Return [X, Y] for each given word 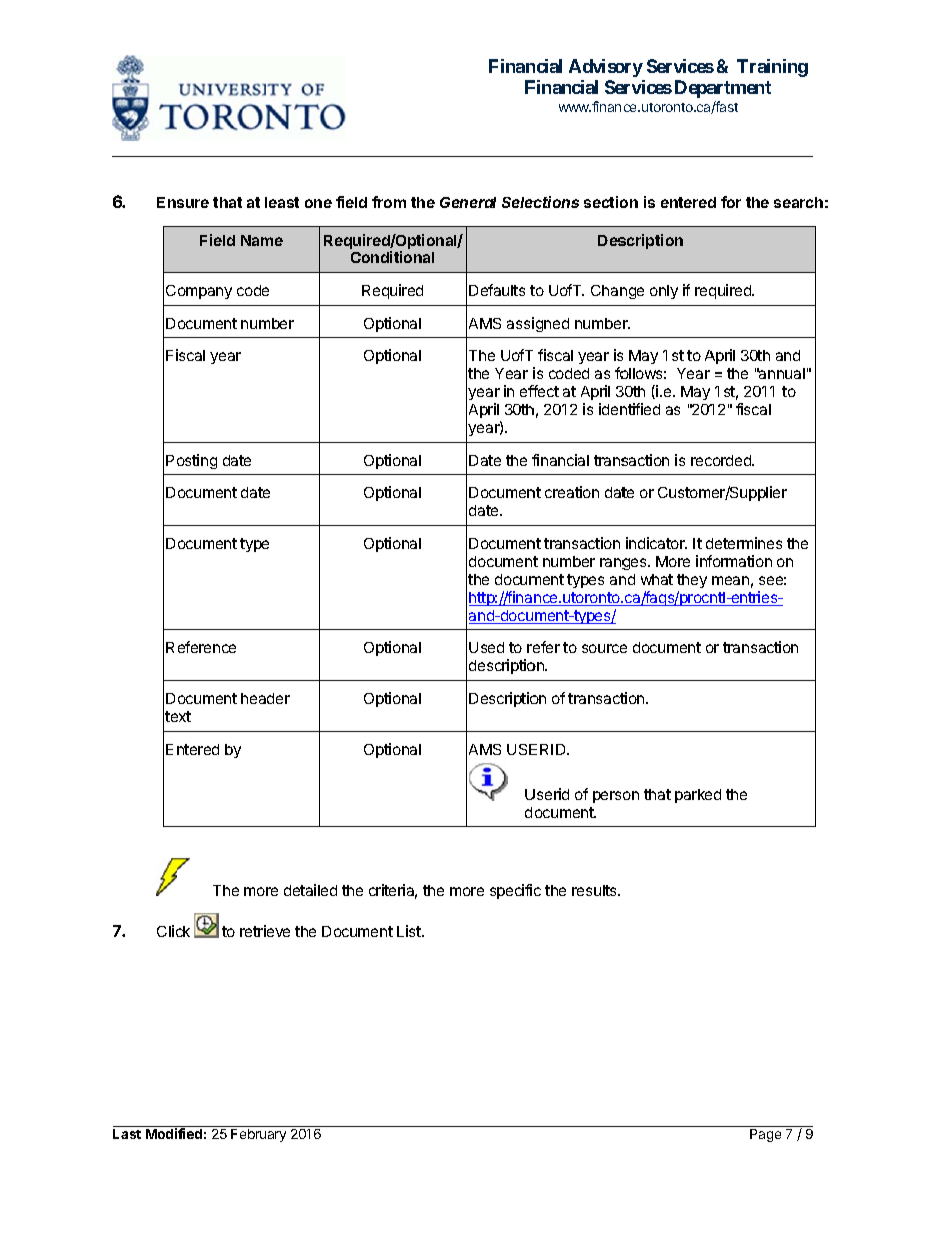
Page [765, 1135]
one [318, 203]
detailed [310, 890]
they [692, 581]
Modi [161, 1133]
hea [253, 698]
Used [486, 647]
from [389, 202]
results [596, 890]
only [664, 292]
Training [772, 68]
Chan [609, 290]
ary [277, 1136]
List [410, 931]
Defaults [497, 290]
